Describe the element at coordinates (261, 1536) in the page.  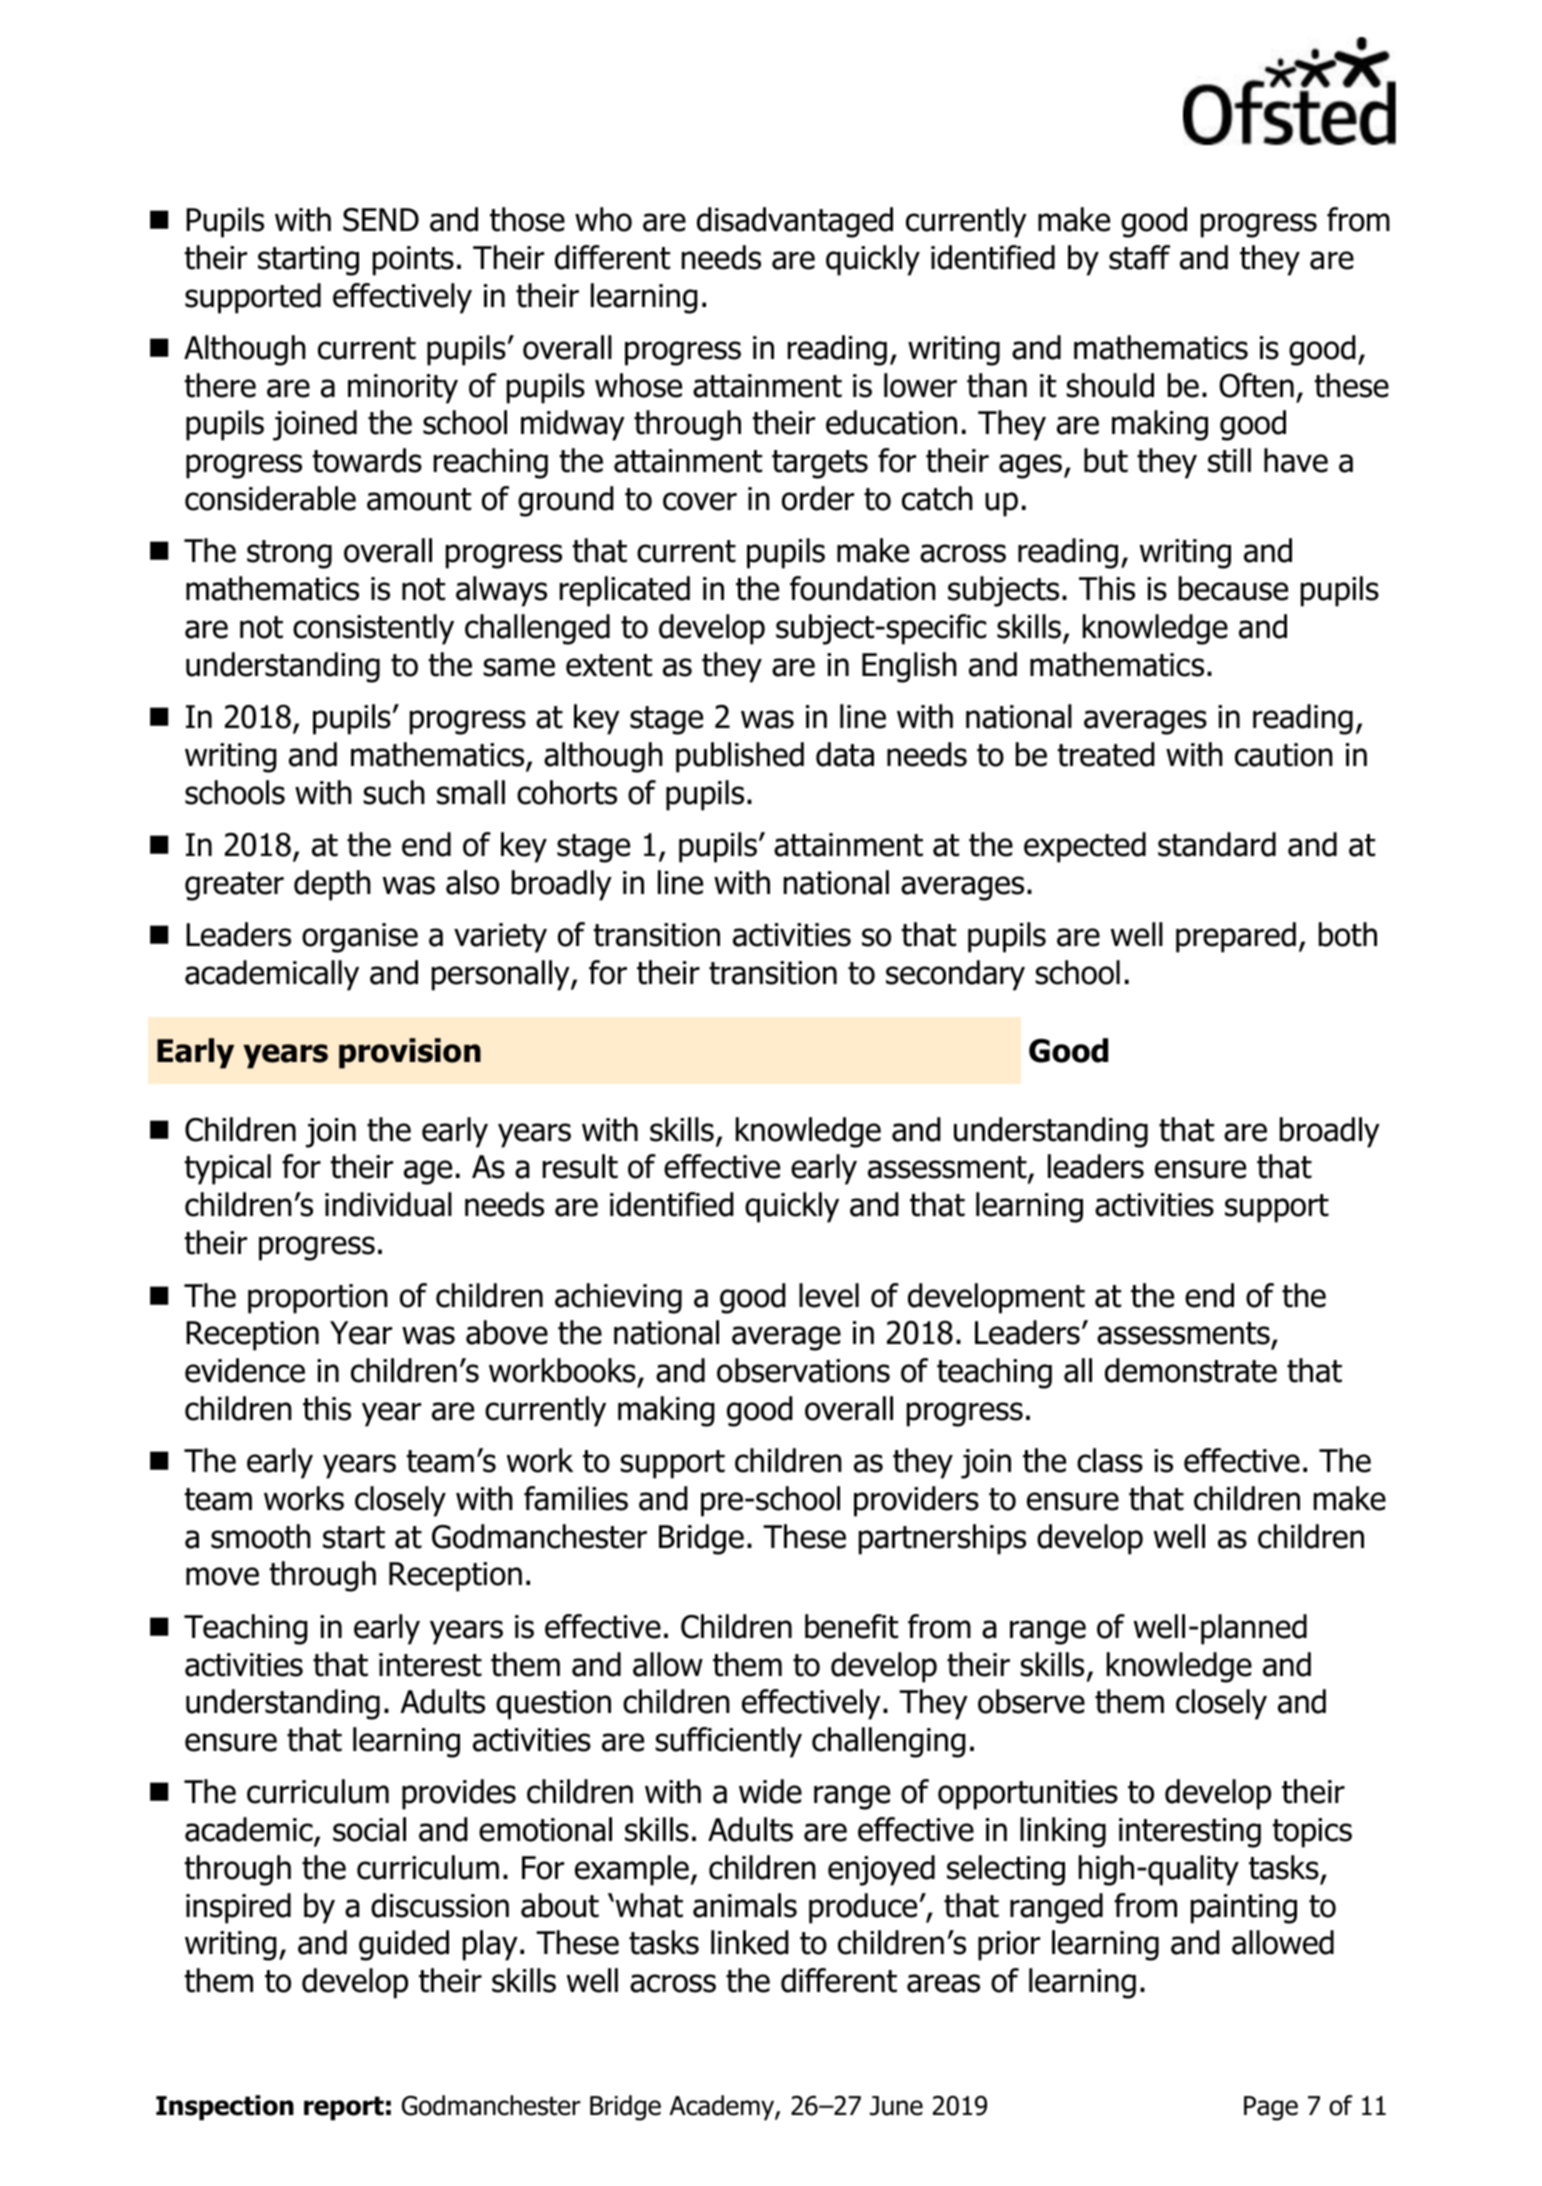
I see `smooth` at that location.
